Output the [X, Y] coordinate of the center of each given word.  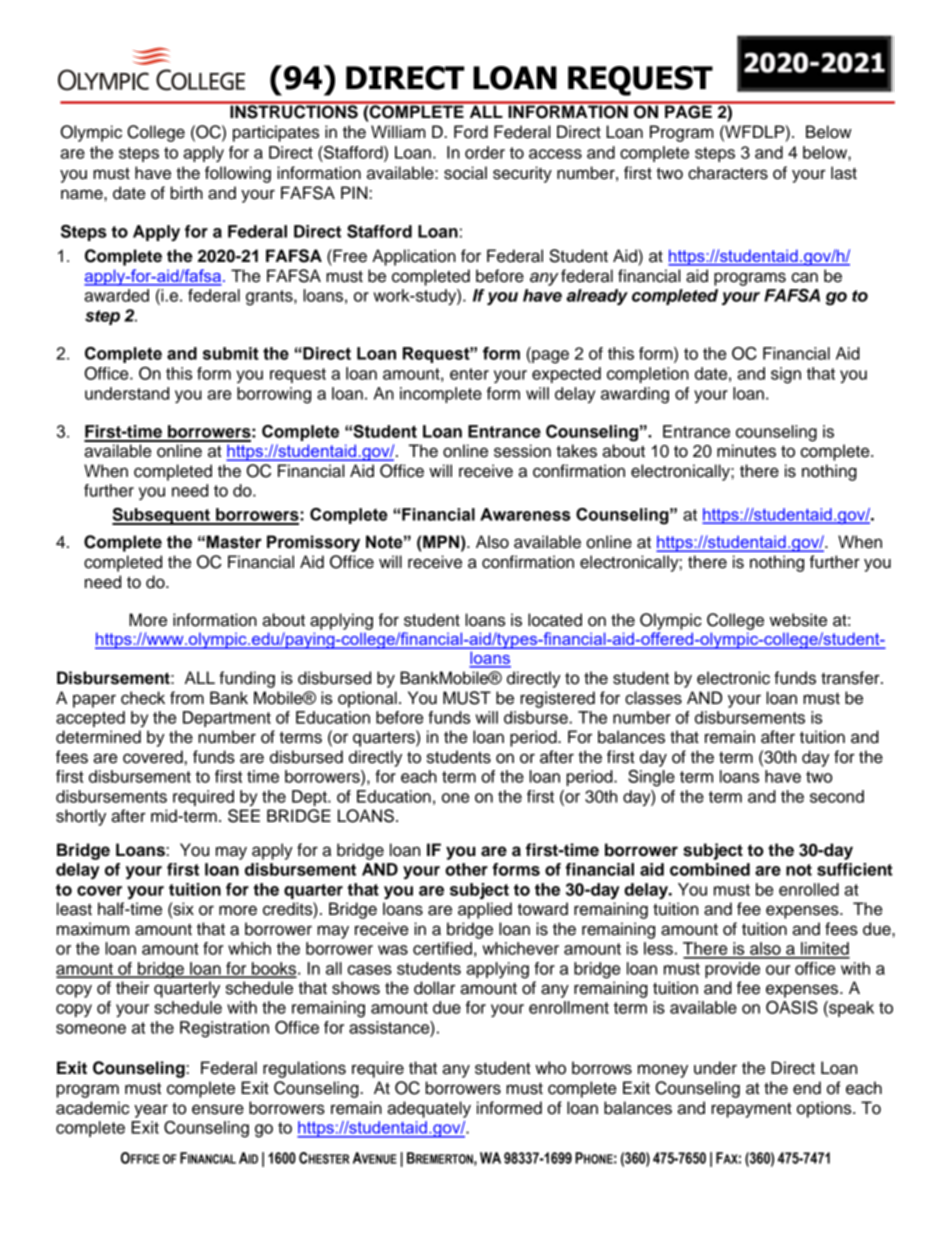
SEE [244, 816]
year [151, 1111]
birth [187, 193]
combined [710, 869]
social [465, 173]
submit [231, 353]
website [798, 620]
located [555, 620]
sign [786, 375]
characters [728, 173]
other [466, 869]
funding [247, 679]
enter [469, 374]
